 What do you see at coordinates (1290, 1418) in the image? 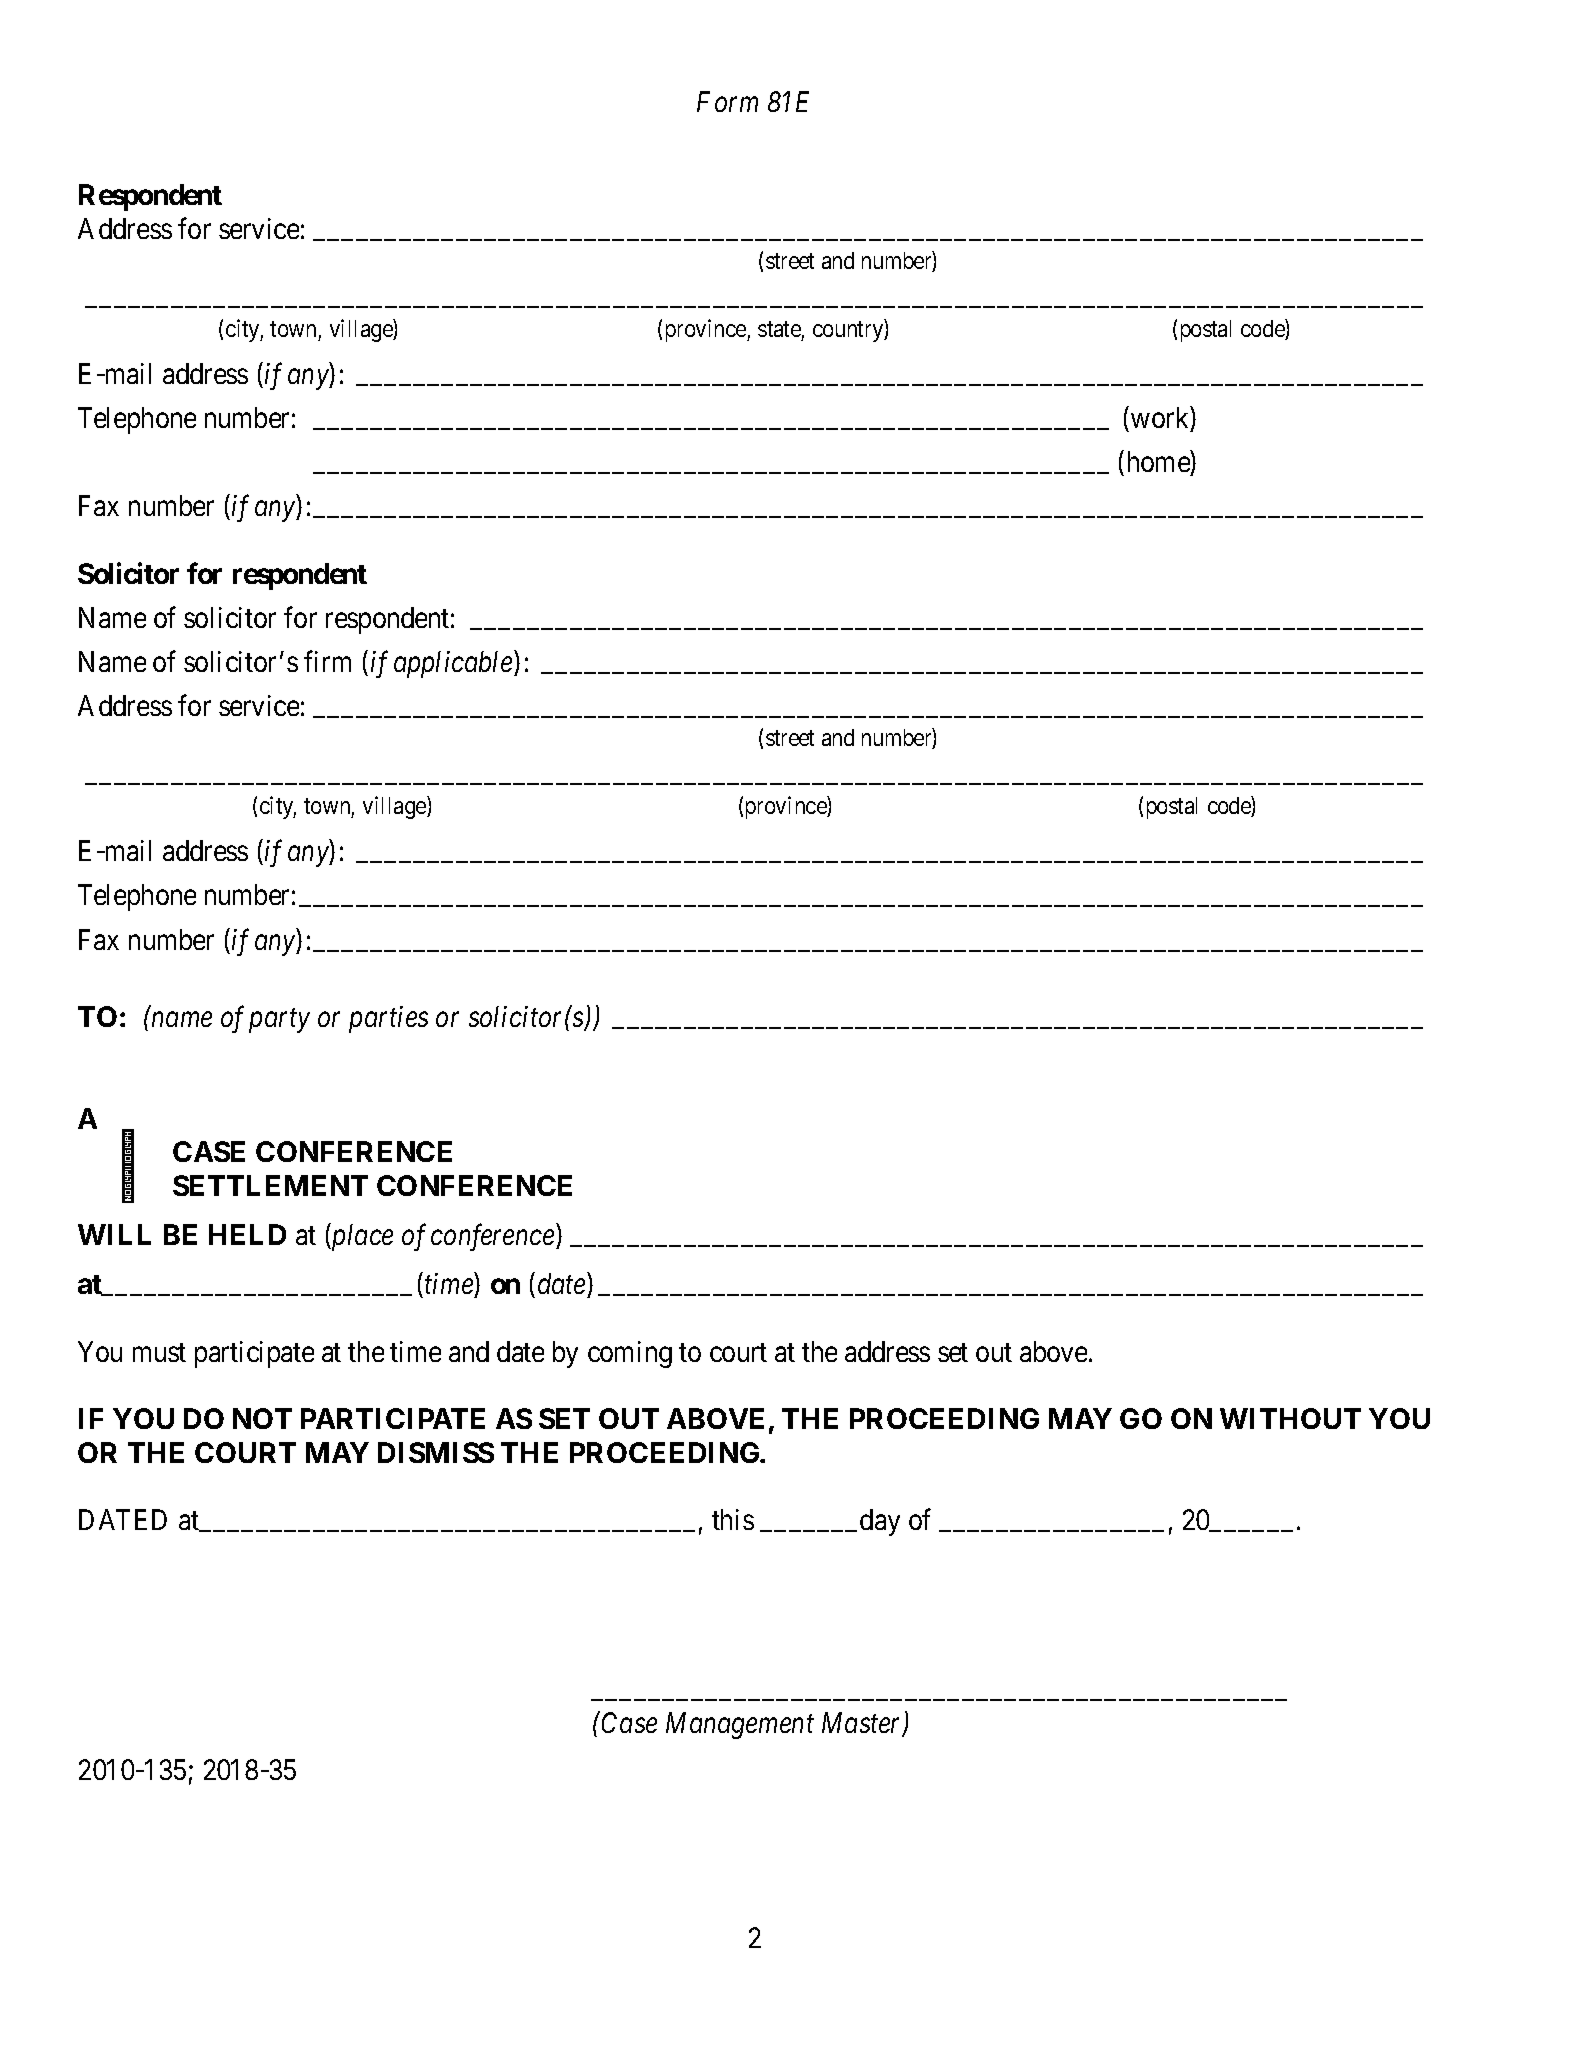
I see `WITHOUT` at bounding box center [1290, 1418].
